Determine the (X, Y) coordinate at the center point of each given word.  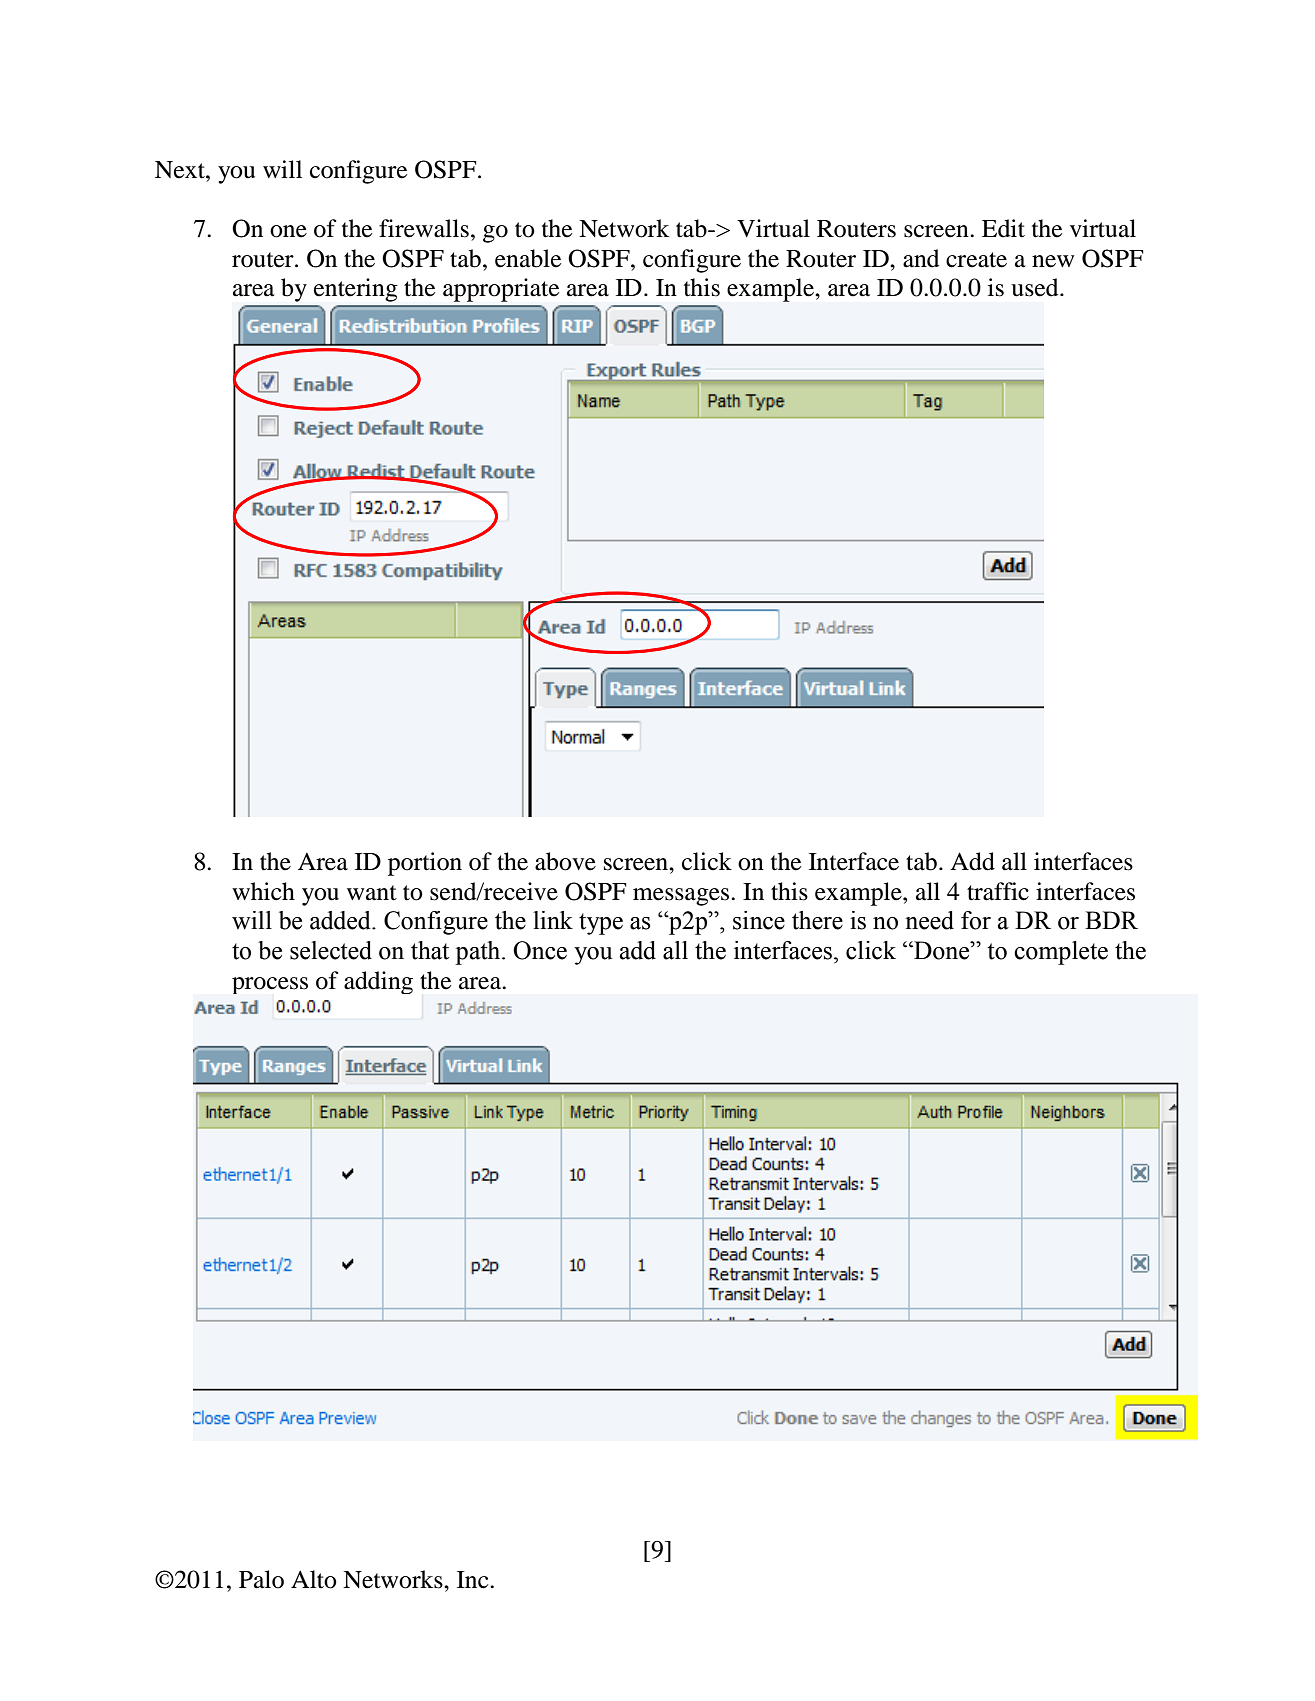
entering (356, 290)
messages (681, 897)
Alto (314, 1579)
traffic (998, 891)
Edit (1003, 228)
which (263, 891)
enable (528, 258)
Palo (261, 1579)
